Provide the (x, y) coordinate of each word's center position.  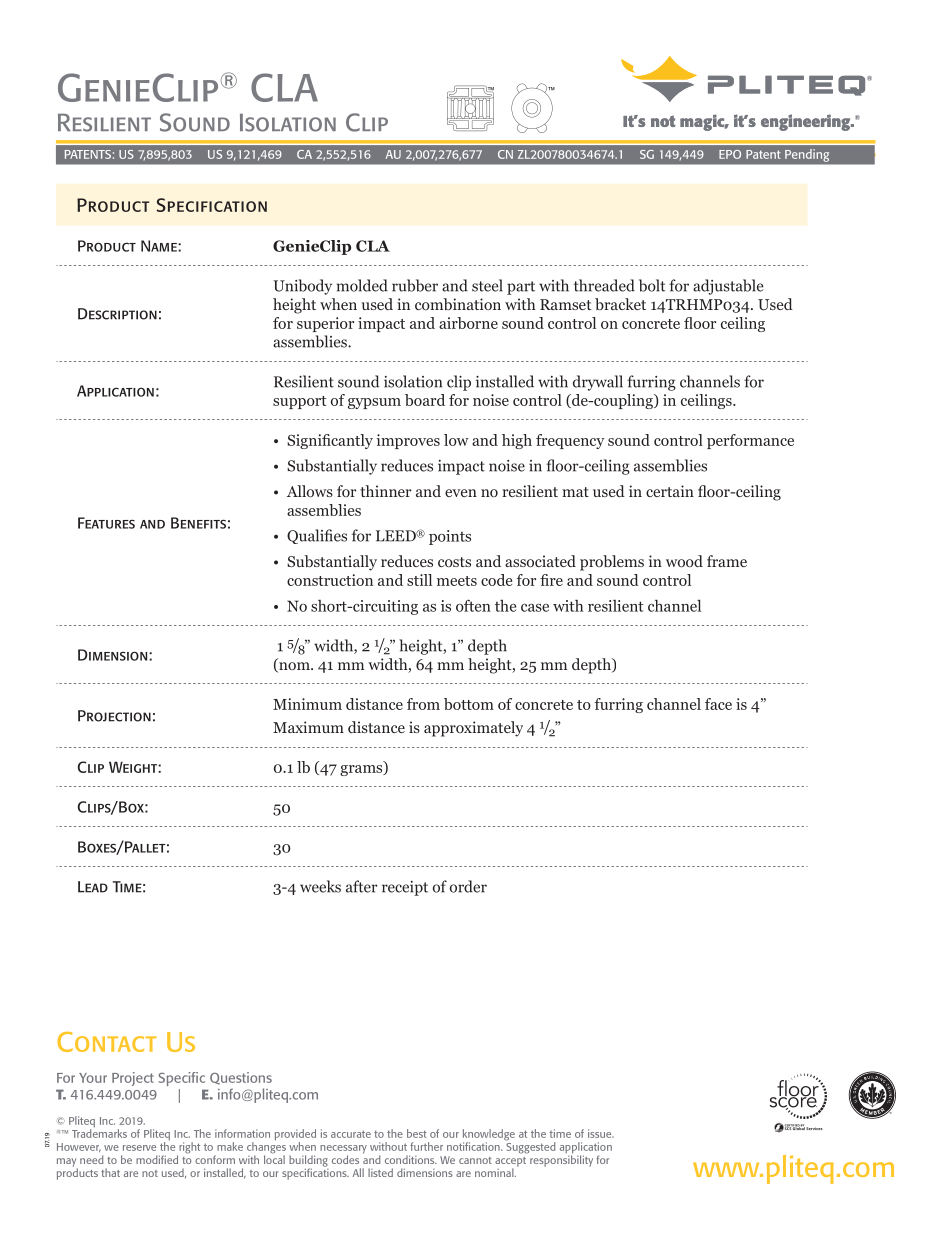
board (425, 400)
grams (362, 770)
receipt (405, 888)
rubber (415, 285)
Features (106, 523)
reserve (139, 1148)
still (419, 580)
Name (160, 246)
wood (684, 561)
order (468, 886)
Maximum (308, 727)
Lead (93, 887)
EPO (730, 154)
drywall (598, 383)
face (718, 704)
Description (117, 314)
